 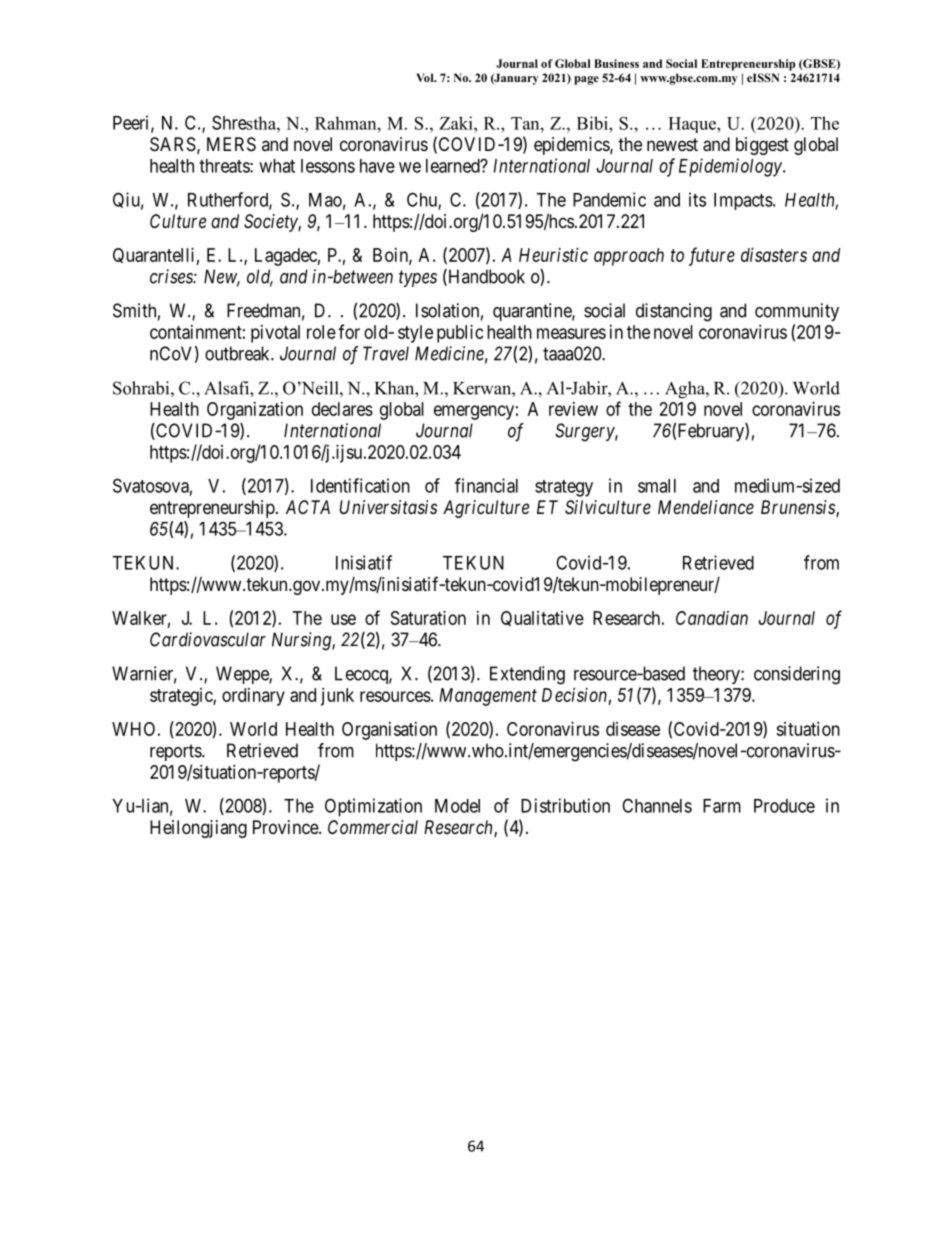 I want to click on Farm, so click(x=722, y=806).
